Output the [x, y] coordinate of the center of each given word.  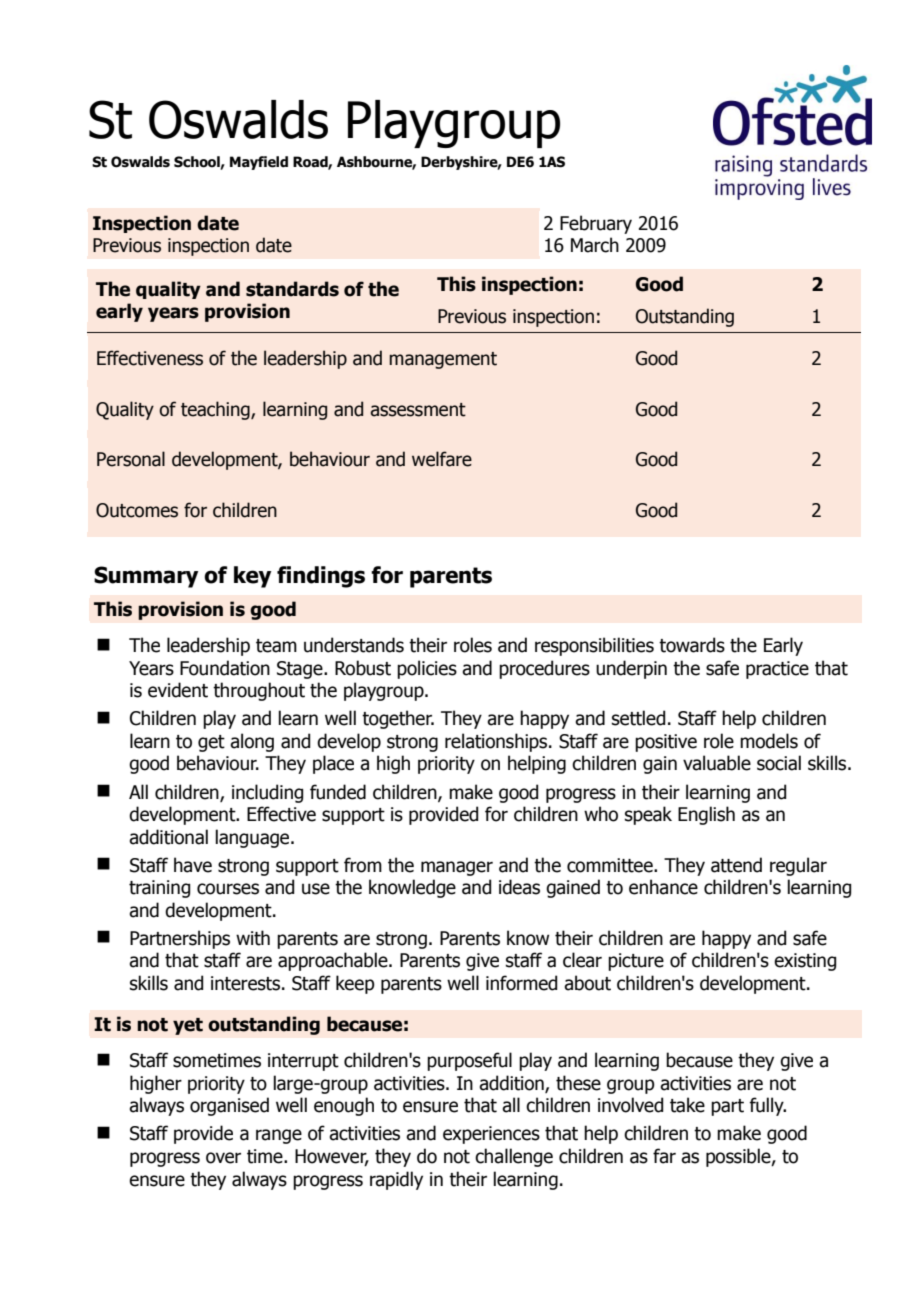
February [596, 224]
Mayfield [259, 163]
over [223, 1158]
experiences [491, 1135]
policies [427, 669]
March [595, 245]
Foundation [225, 668]
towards [692, 645]
